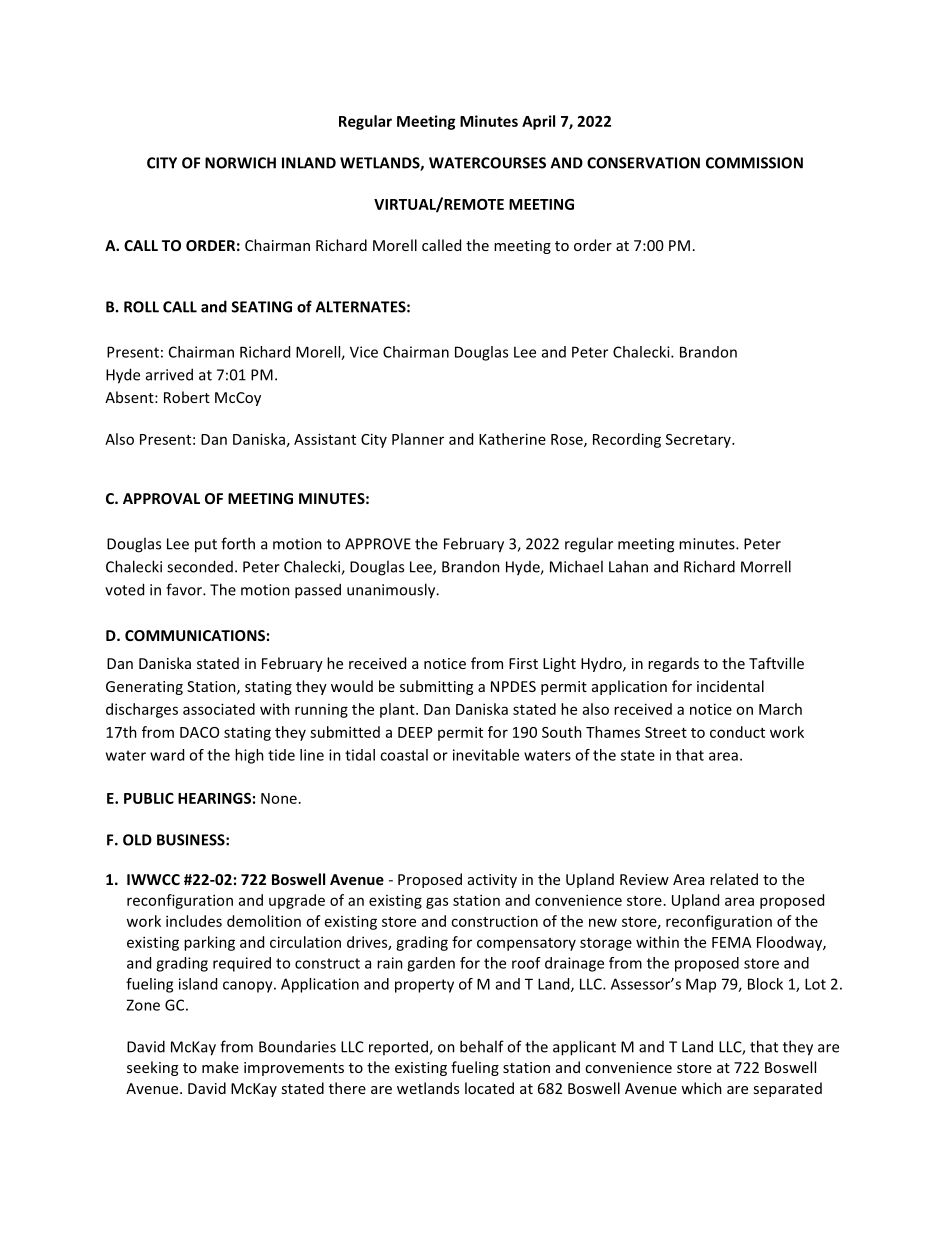  I want to click on related, so click(734, 879).
